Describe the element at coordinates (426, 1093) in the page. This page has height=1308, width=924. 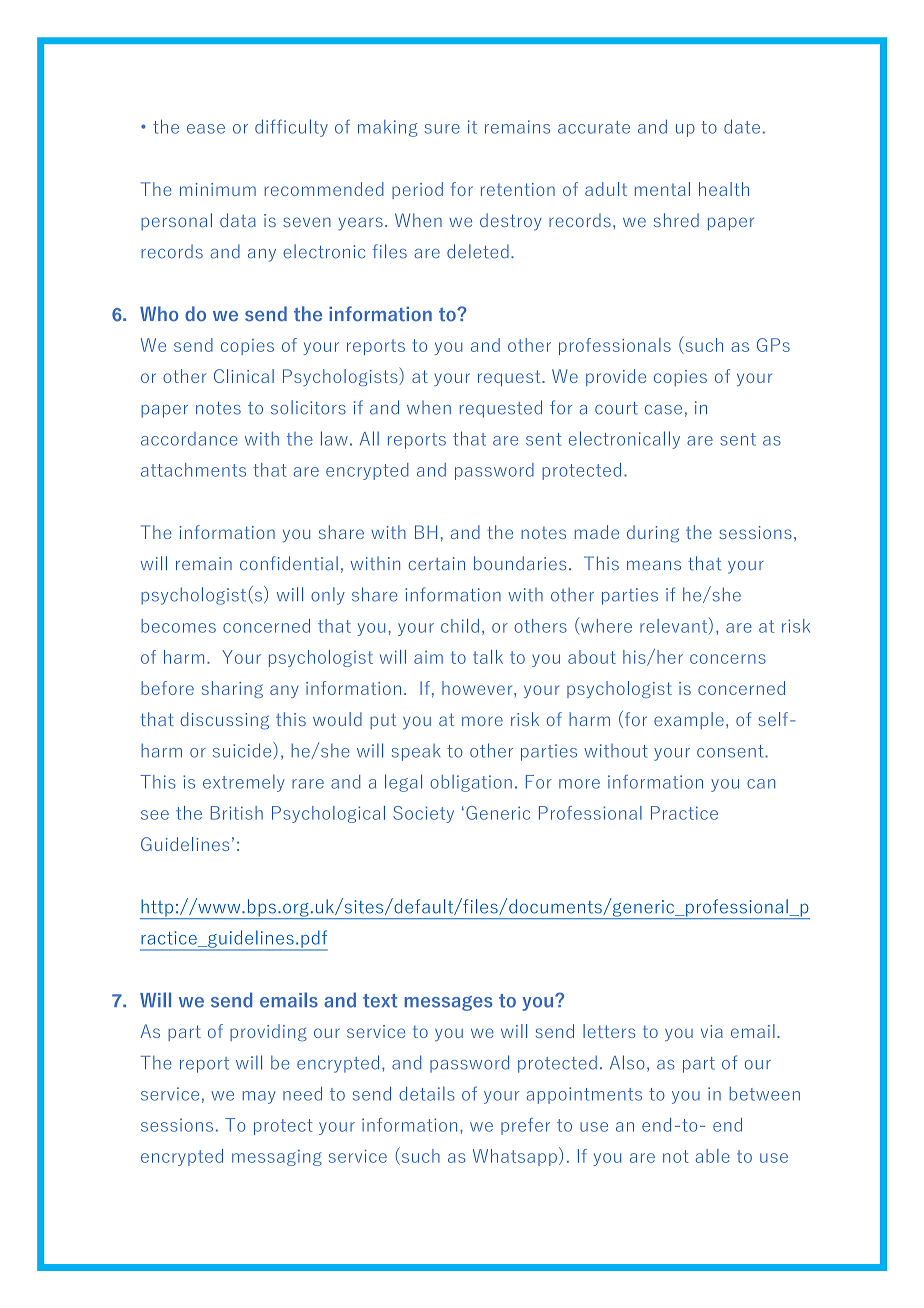
I see `details` at that location.
